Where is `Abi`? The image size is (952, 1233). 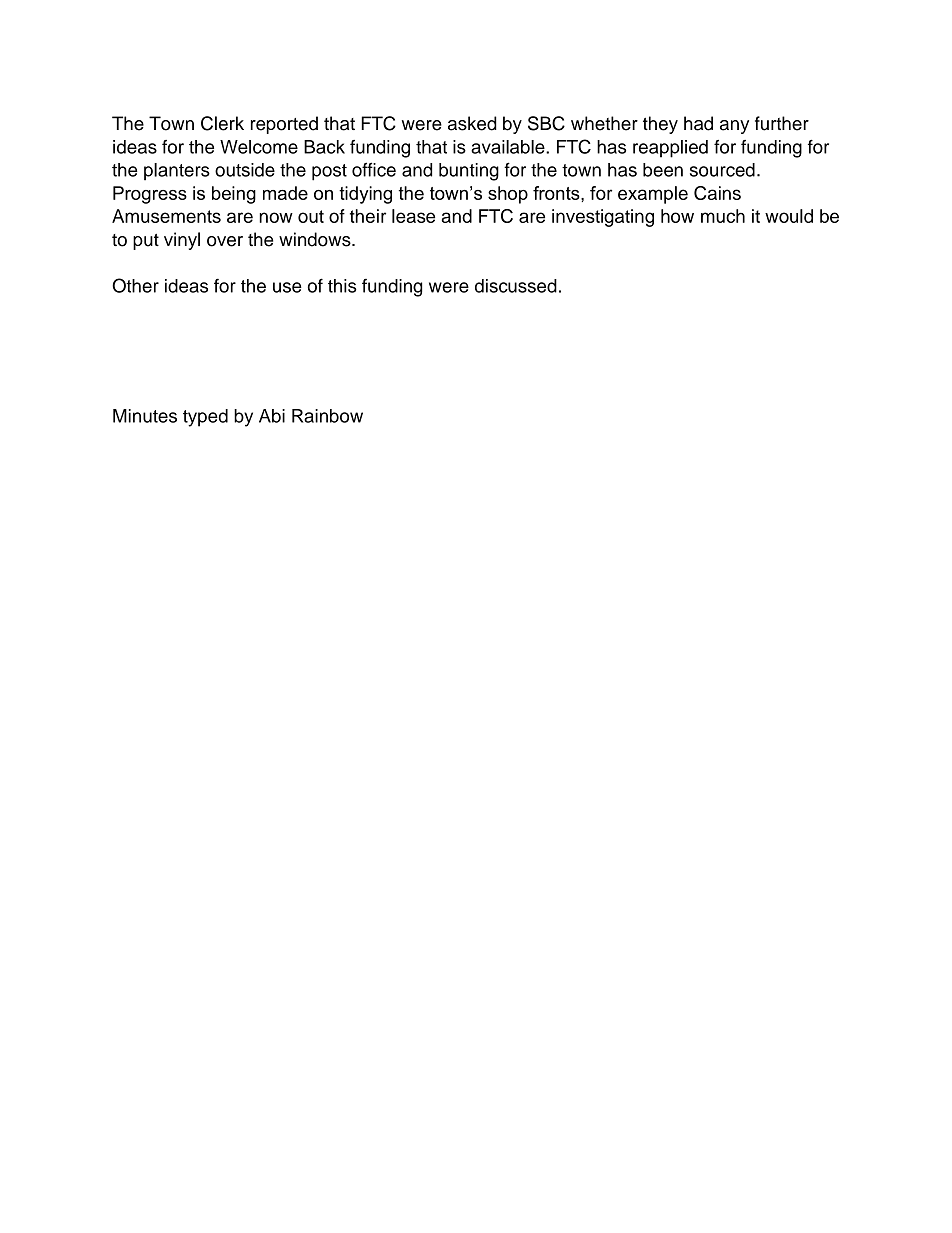
Abi is located at coordinates (272, 416).
